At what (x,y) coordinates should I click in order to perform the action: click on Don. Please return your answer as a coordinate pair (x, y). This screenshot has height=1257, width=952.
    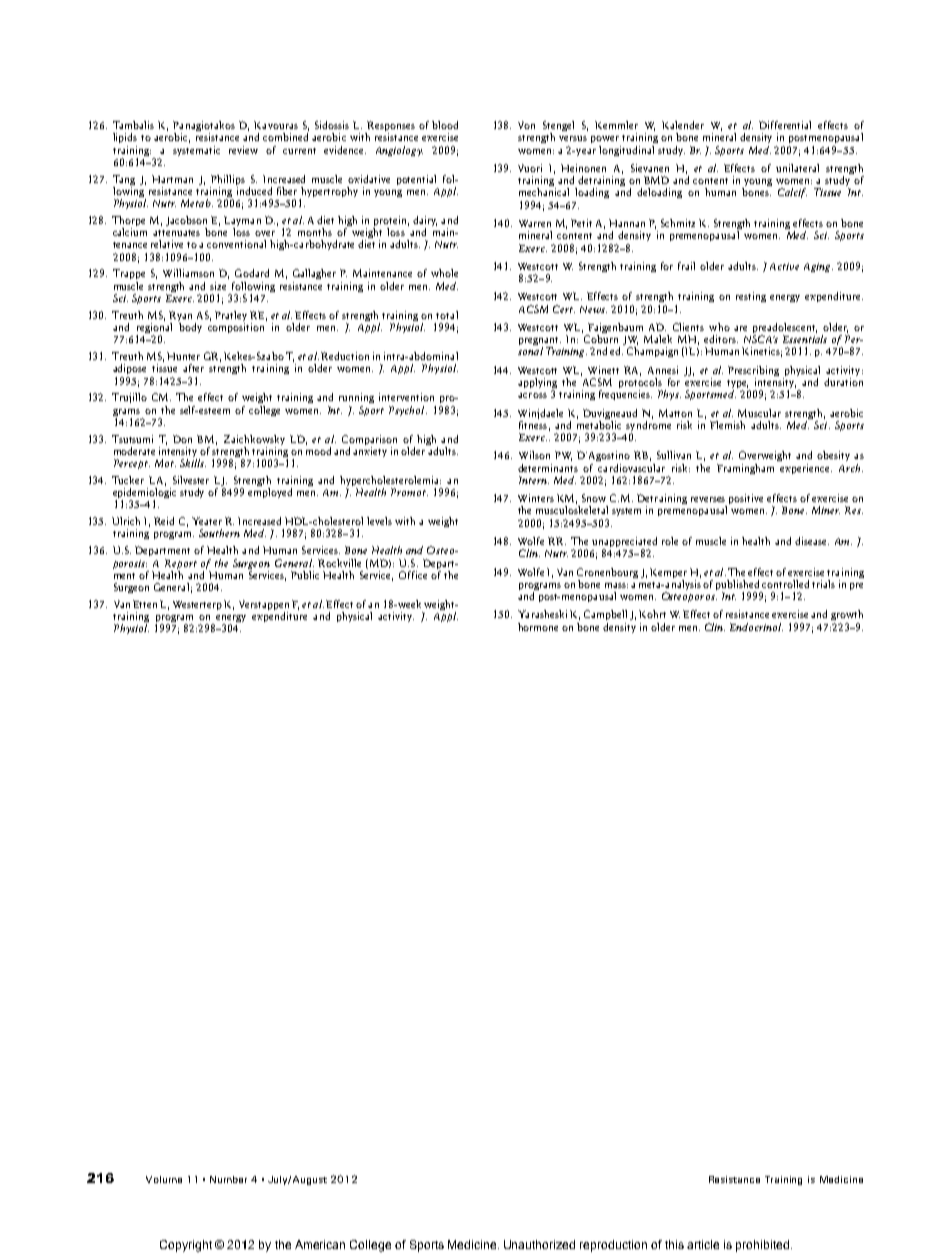
    Looking at the image, I should click on (182, 439).
